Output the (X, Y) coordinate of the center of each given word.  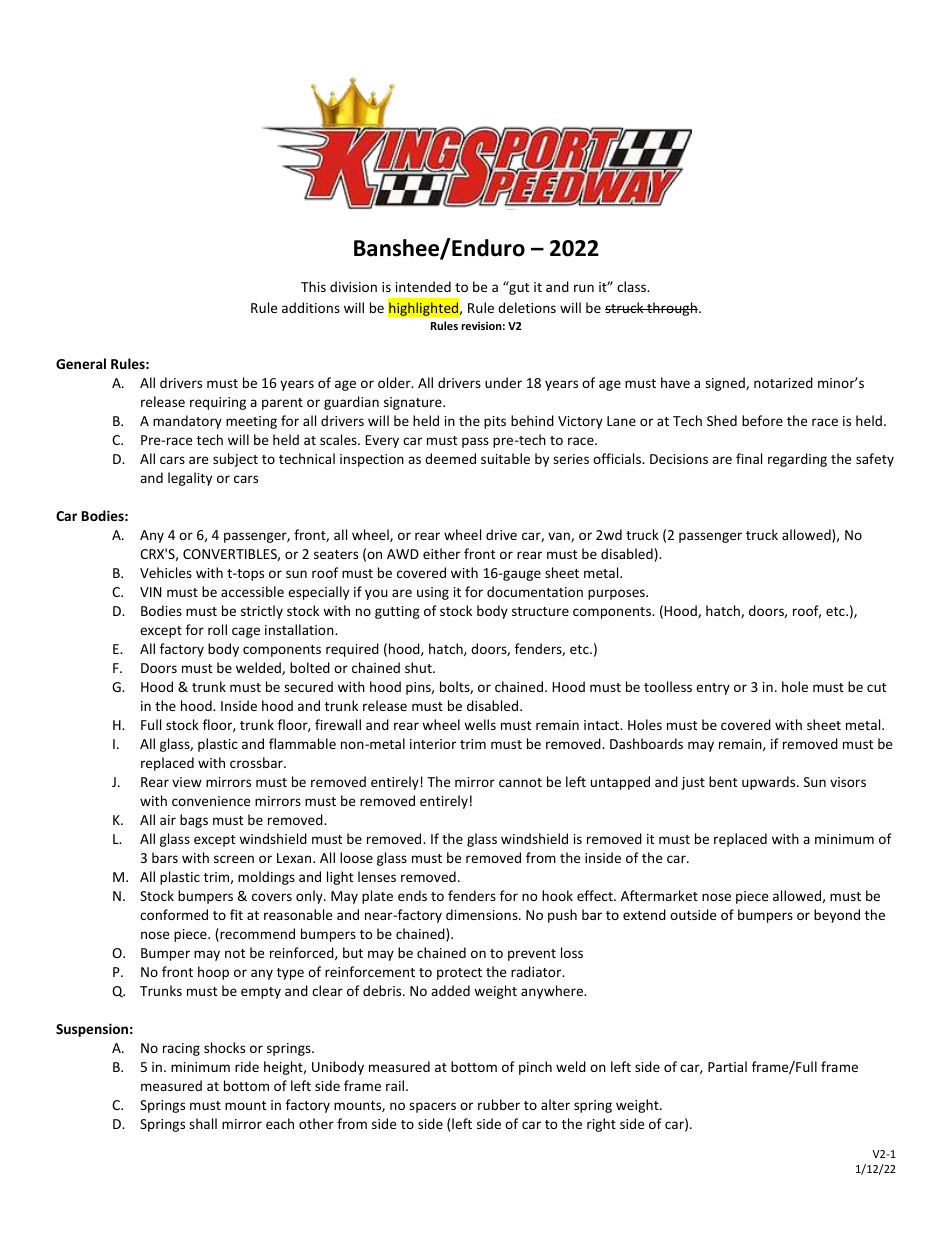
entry (713, 689)
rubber (499, 1104)
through (671, 309)
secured (308, 686)
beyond (837, 916)
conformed (174, 914)
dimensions (483, 914)
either (441, 553)
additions (311, 307)
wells (480, 724)
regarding (797, 460)
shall (203, 1123)
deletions (527, 307)
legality (190, 479)
